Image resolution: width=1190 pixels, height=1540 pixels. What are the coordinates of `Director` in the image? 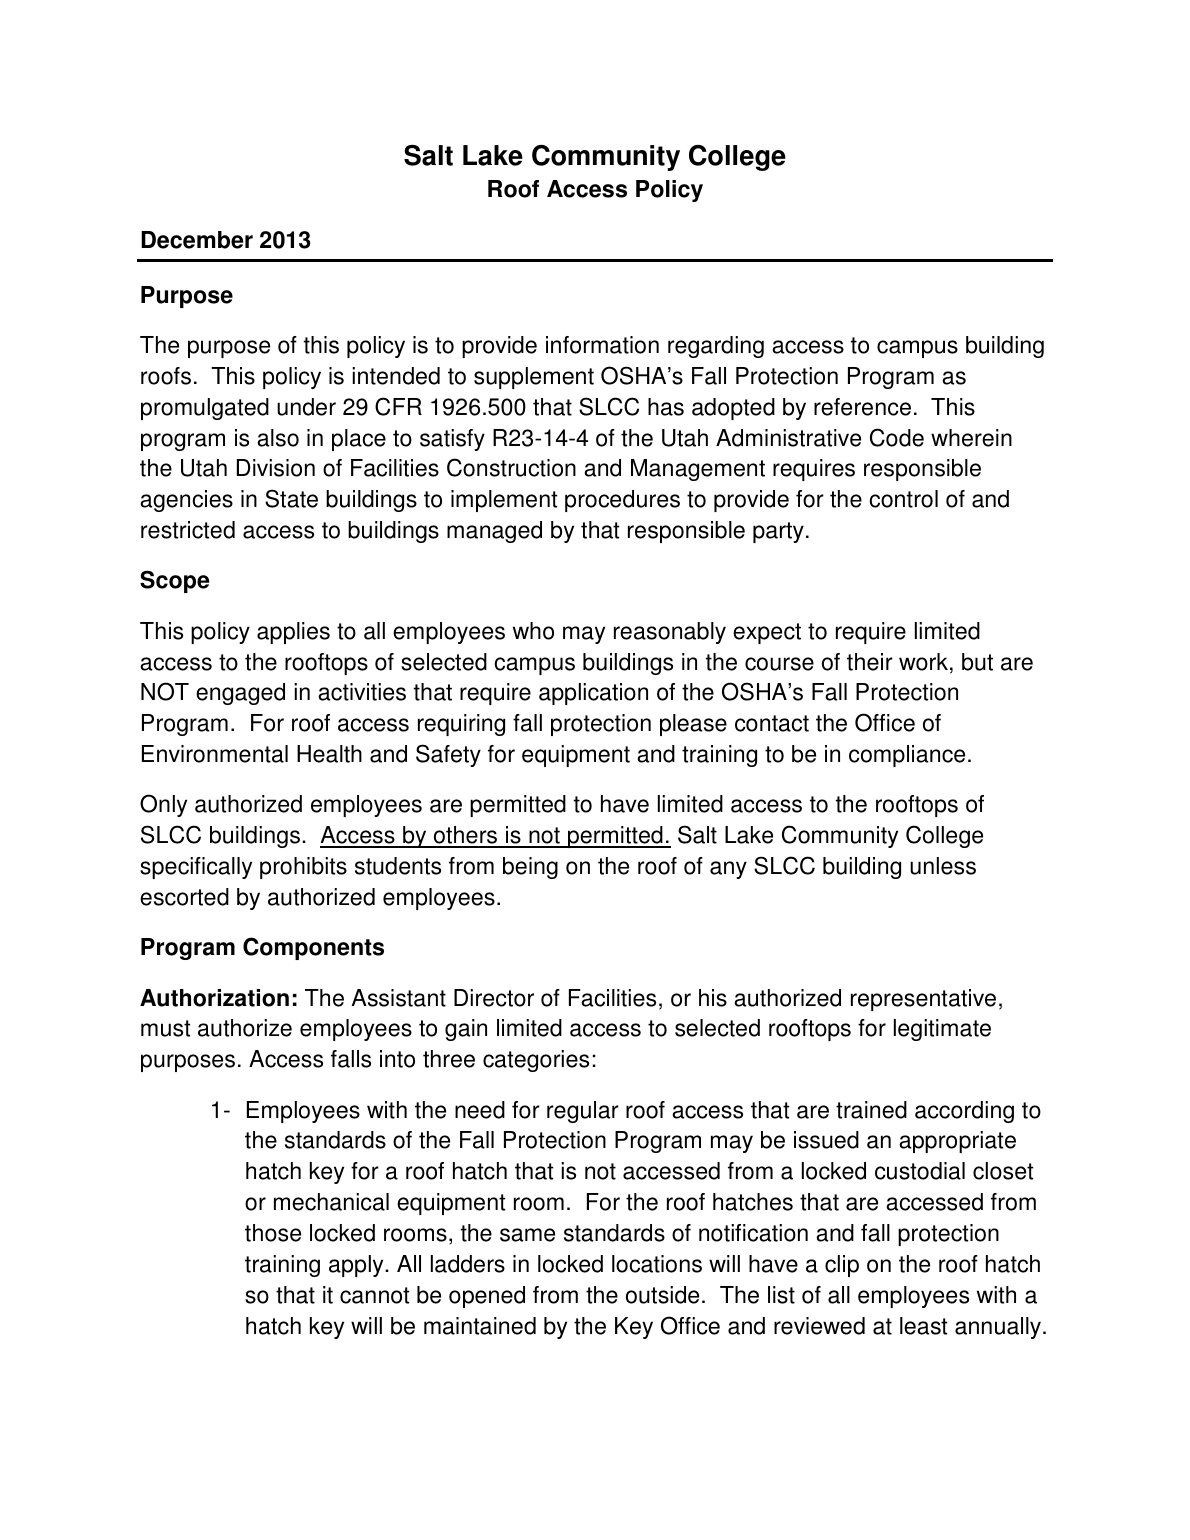 It's located at (494, 998).
